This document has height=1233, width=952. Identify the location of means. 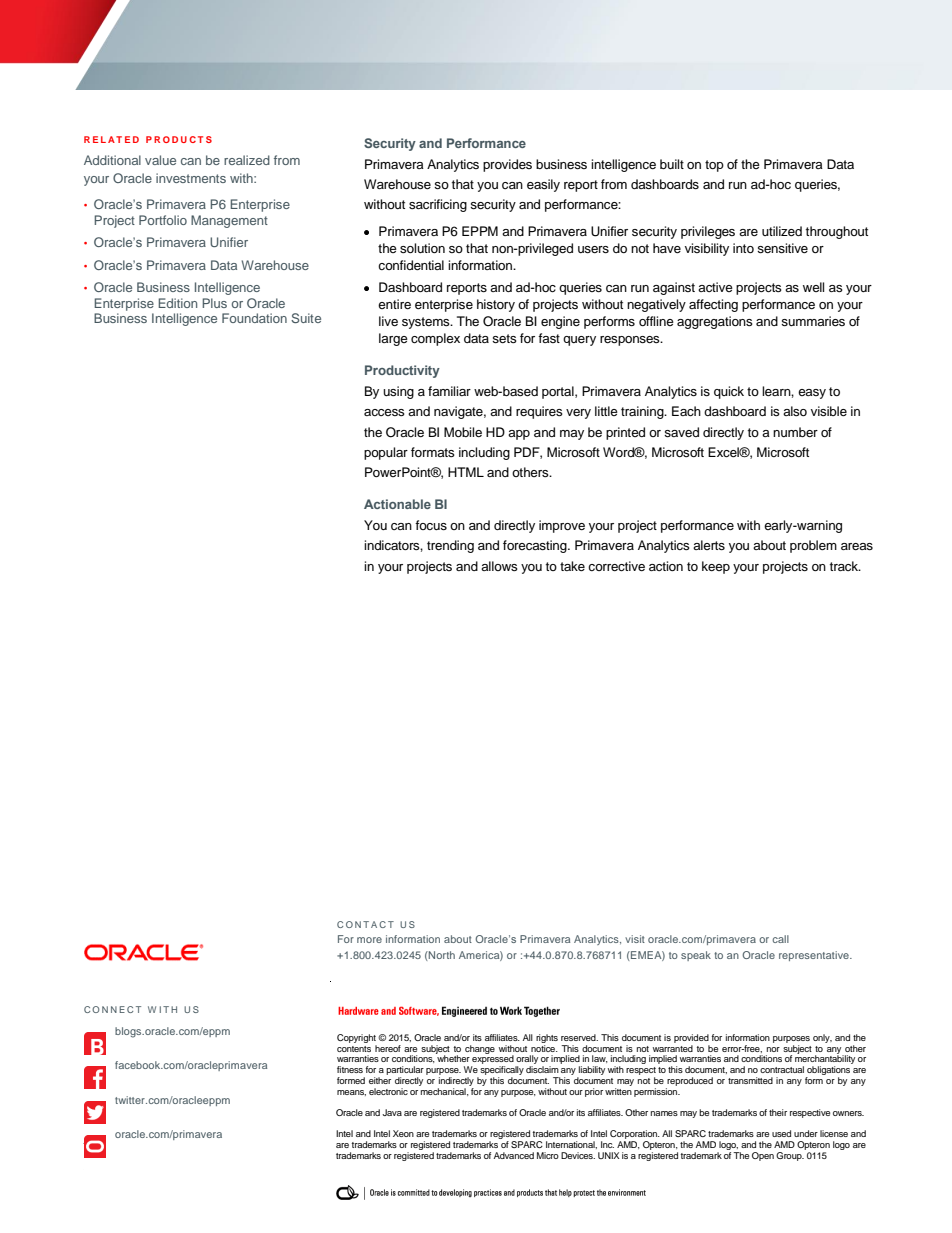
(351, 1093).
